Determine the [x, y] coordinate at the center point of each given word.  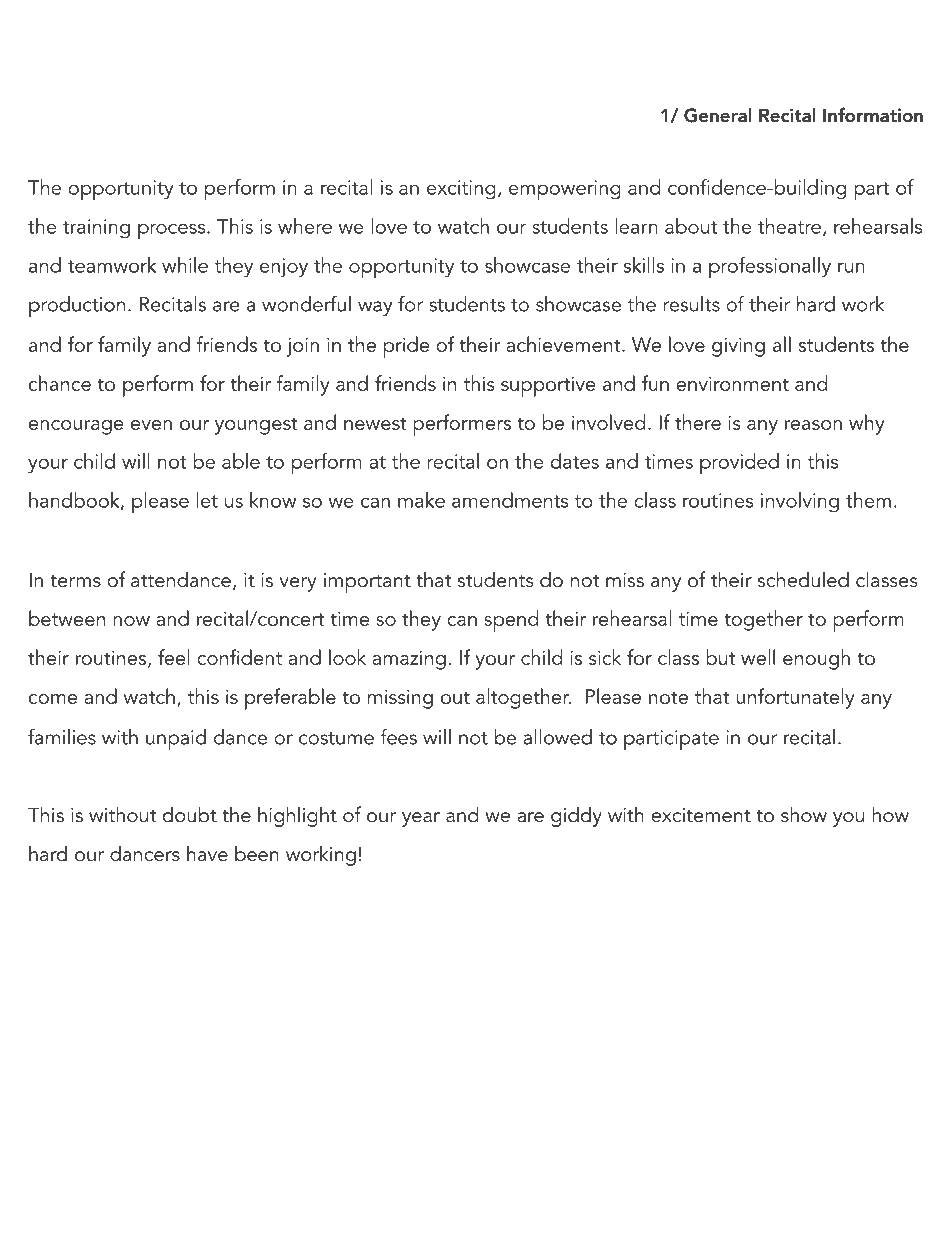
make [421, 500]
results [691, 304]
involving [800, 502]
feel [174, 657]
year [421, 819]
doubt [190, 814]
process [173, 231]
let [207, 500]
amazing [409, 660]
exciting [461, 190]
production [77, 306]
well [758, 657]
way [375, 308]
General [718, 115]
